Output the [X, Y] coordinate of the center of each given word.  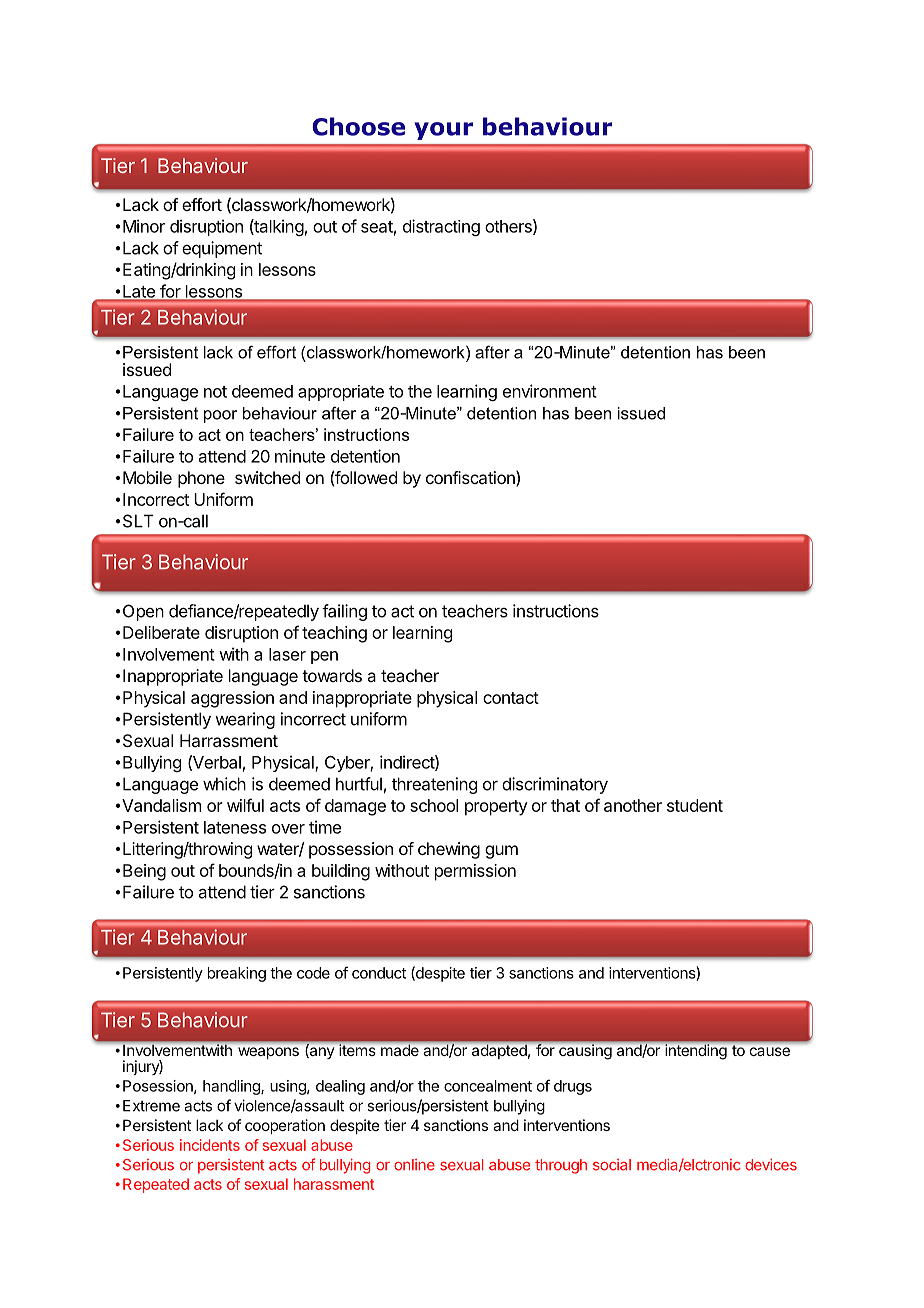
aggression [232, 699]
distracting [441, 227]
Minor [144, 226]
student [695, 805]
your [443, 131]
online [414, 1165]
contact [511, 698]
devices [771, 1165]
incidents [210, 1145]
